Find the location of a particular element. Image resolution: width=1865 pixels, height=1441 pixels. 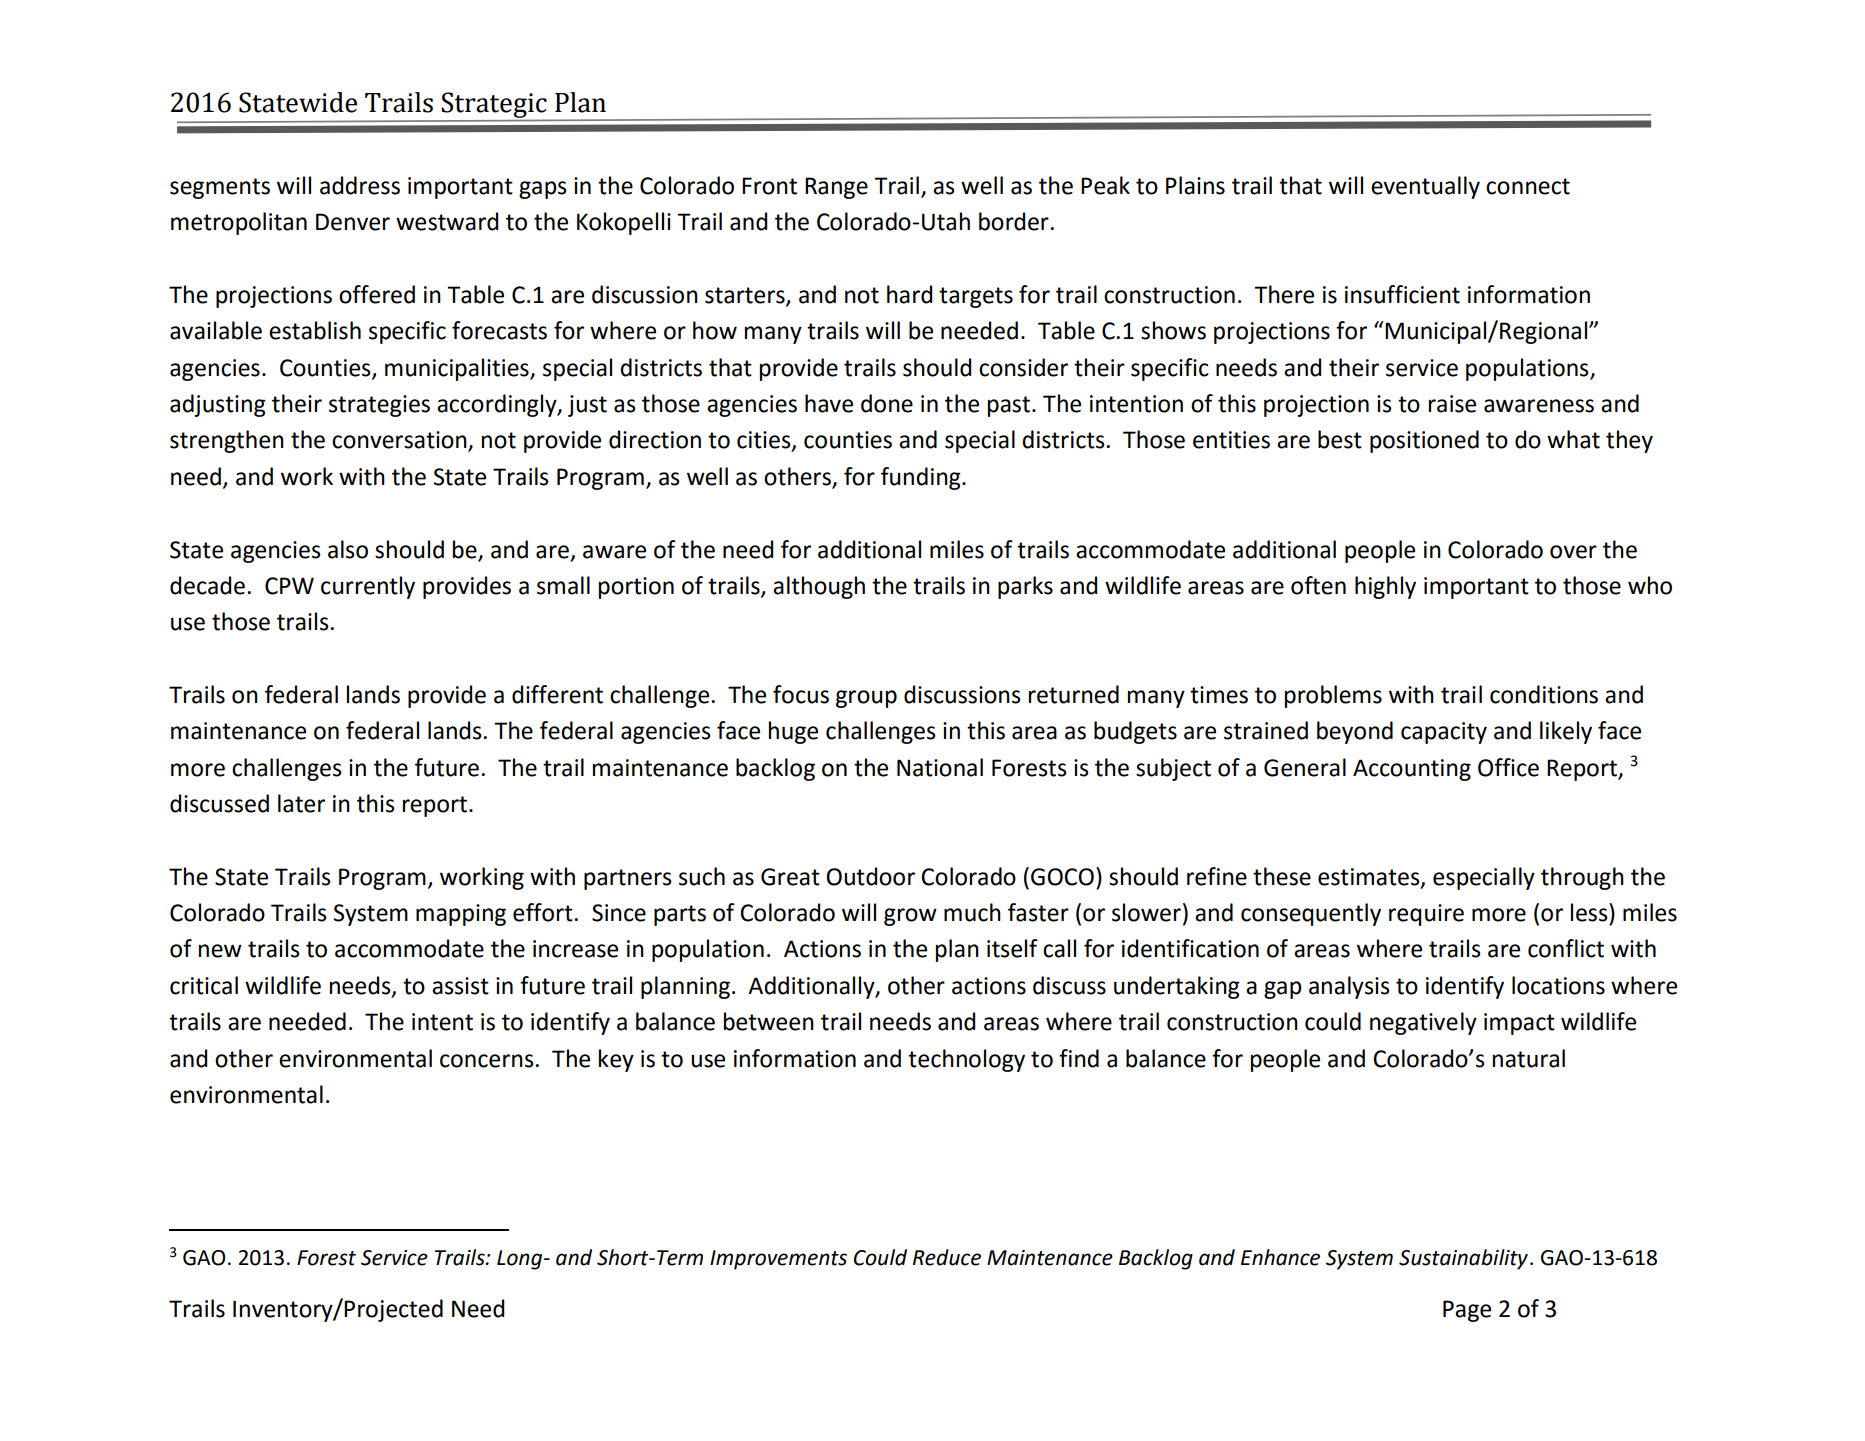

mapping is located at coordinates (461, 915).
